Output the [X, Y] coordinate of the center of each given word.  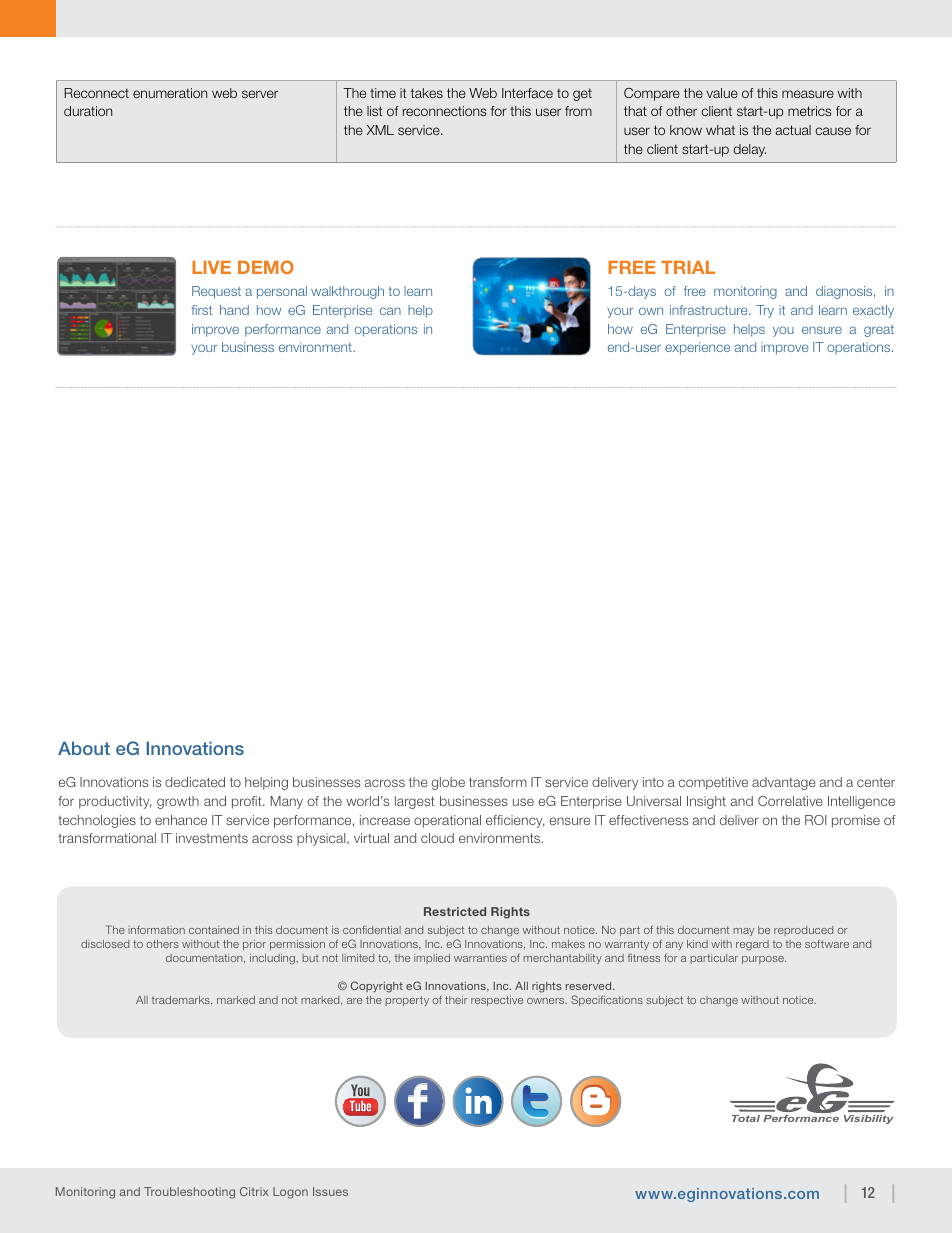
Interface [527, 93]
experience [697, 348]
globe [448, 783]
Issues [330, 1191]
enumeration [170, 93]
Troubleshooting [189, 1193]
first [201, 310]
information [157, 930]
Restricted [455, 911]
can [390, 311]
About [84, 748]
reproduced [803, 931]
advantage [784, 783]
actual [793, 130]
